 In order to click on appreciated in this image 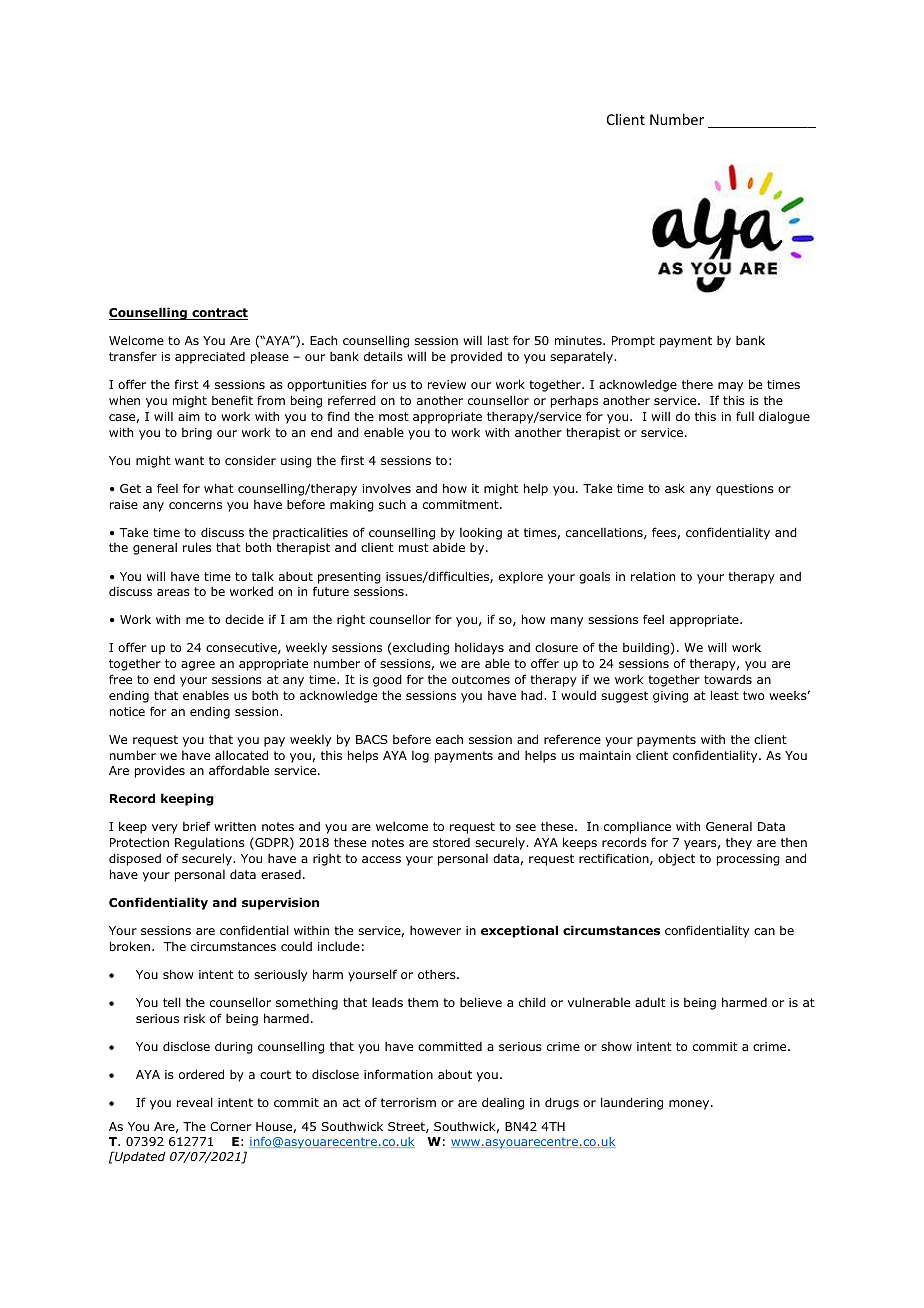, I will do `click(210, 358)`.
